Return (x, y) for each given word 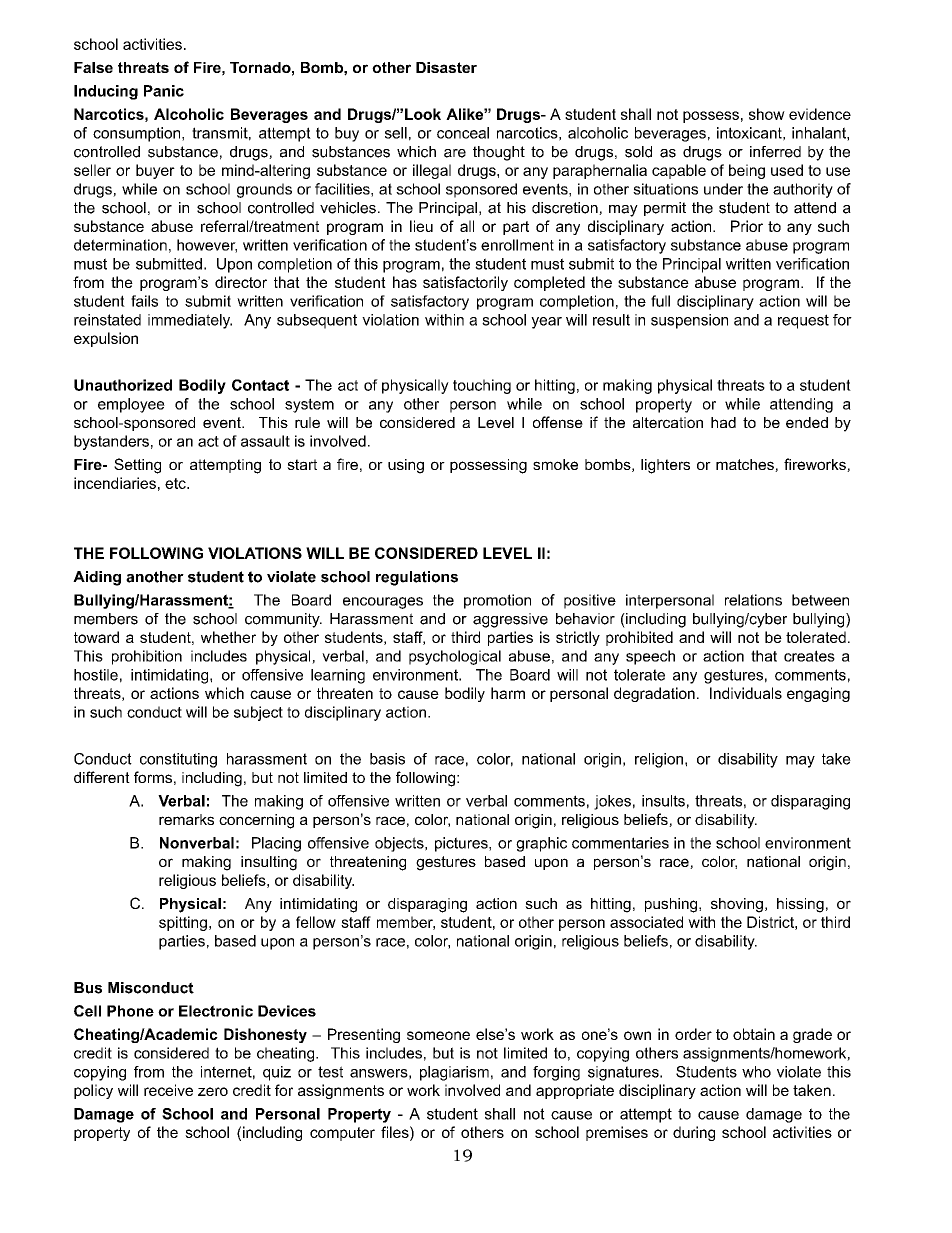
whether (228, 637)
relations (753, 600)
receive (168, 1090)
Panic (164, 91)
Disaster (446, 67)
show (767, 114)
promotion (497, 601)
